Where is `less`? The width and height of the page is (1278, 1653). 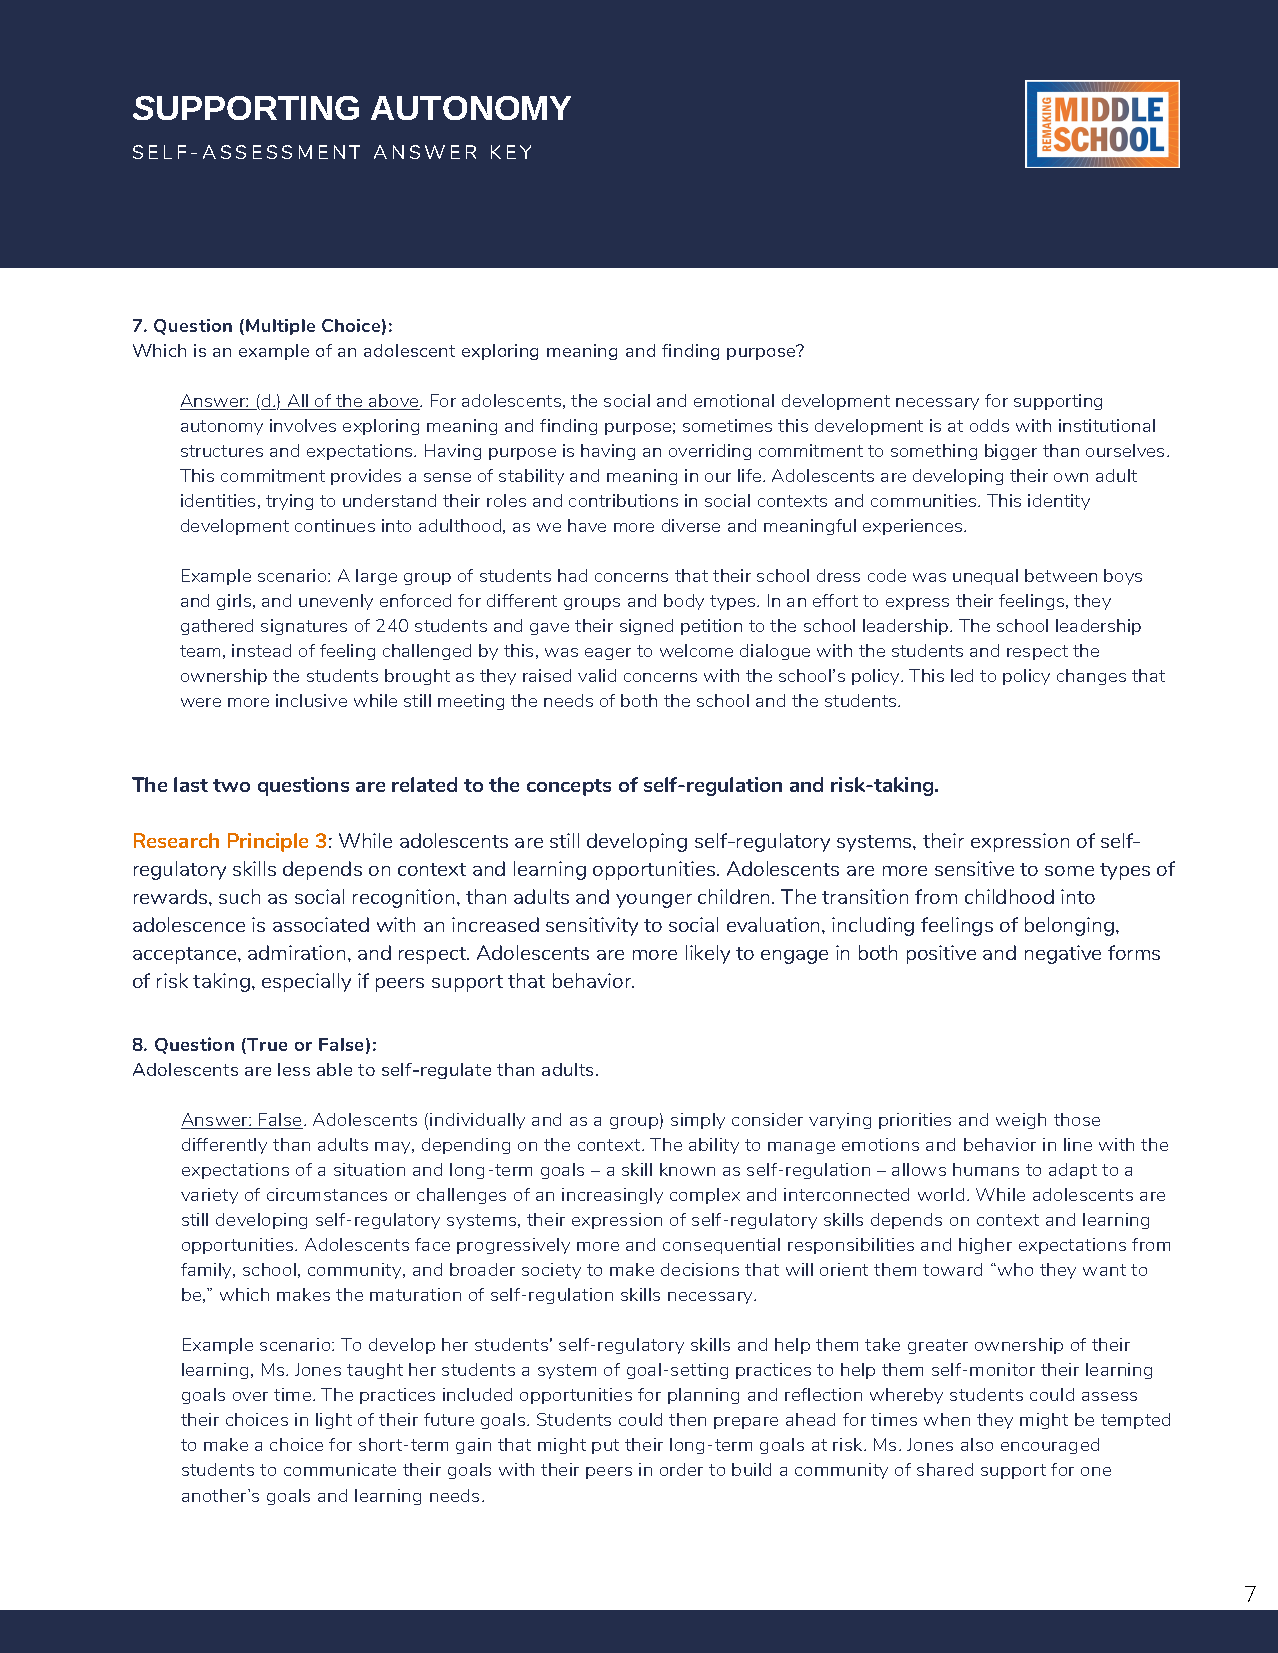 less is located at coordinates (294, 1069).
